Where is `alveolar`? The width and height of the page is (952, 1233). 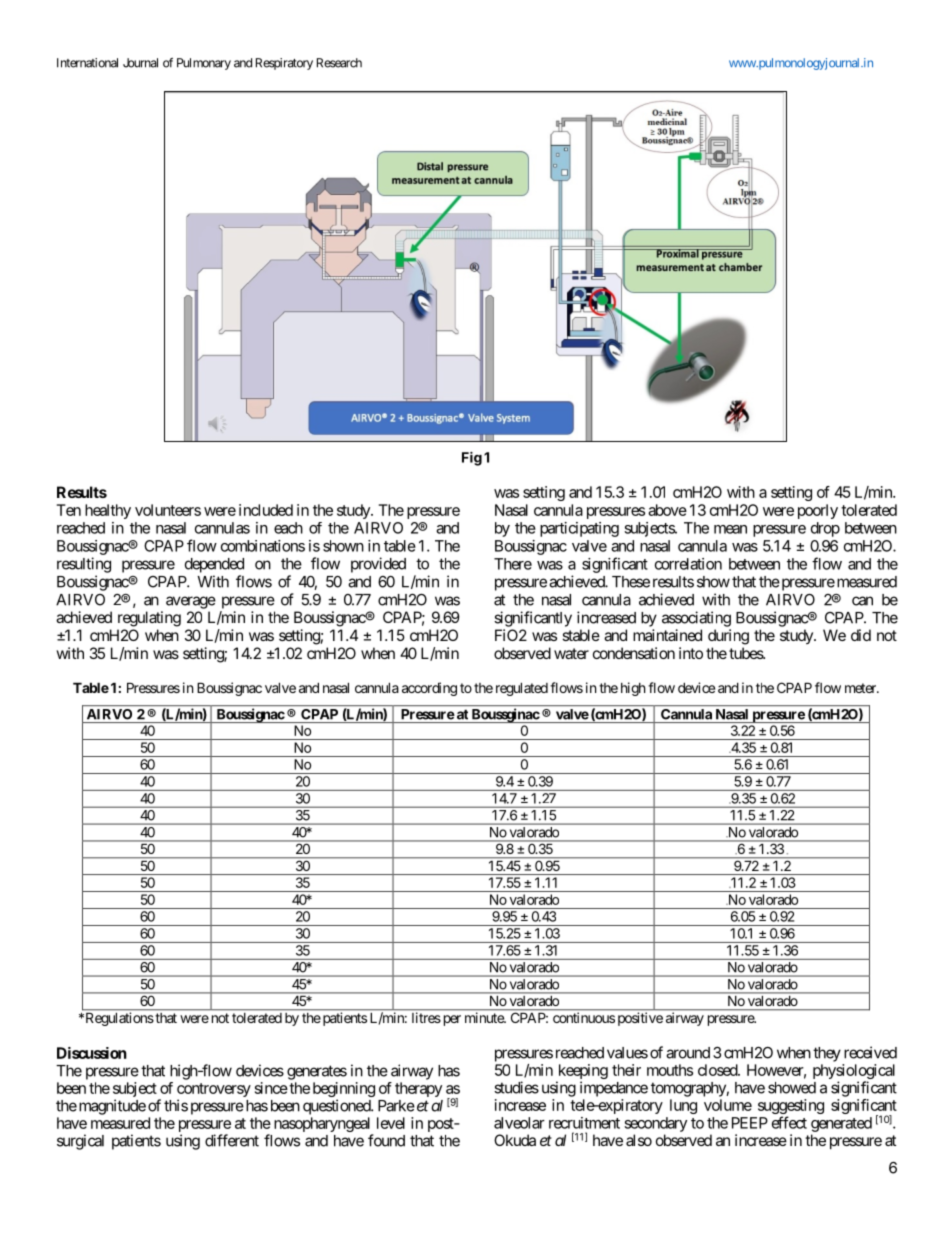
alveolar is located at coordinates (519, 1123).
